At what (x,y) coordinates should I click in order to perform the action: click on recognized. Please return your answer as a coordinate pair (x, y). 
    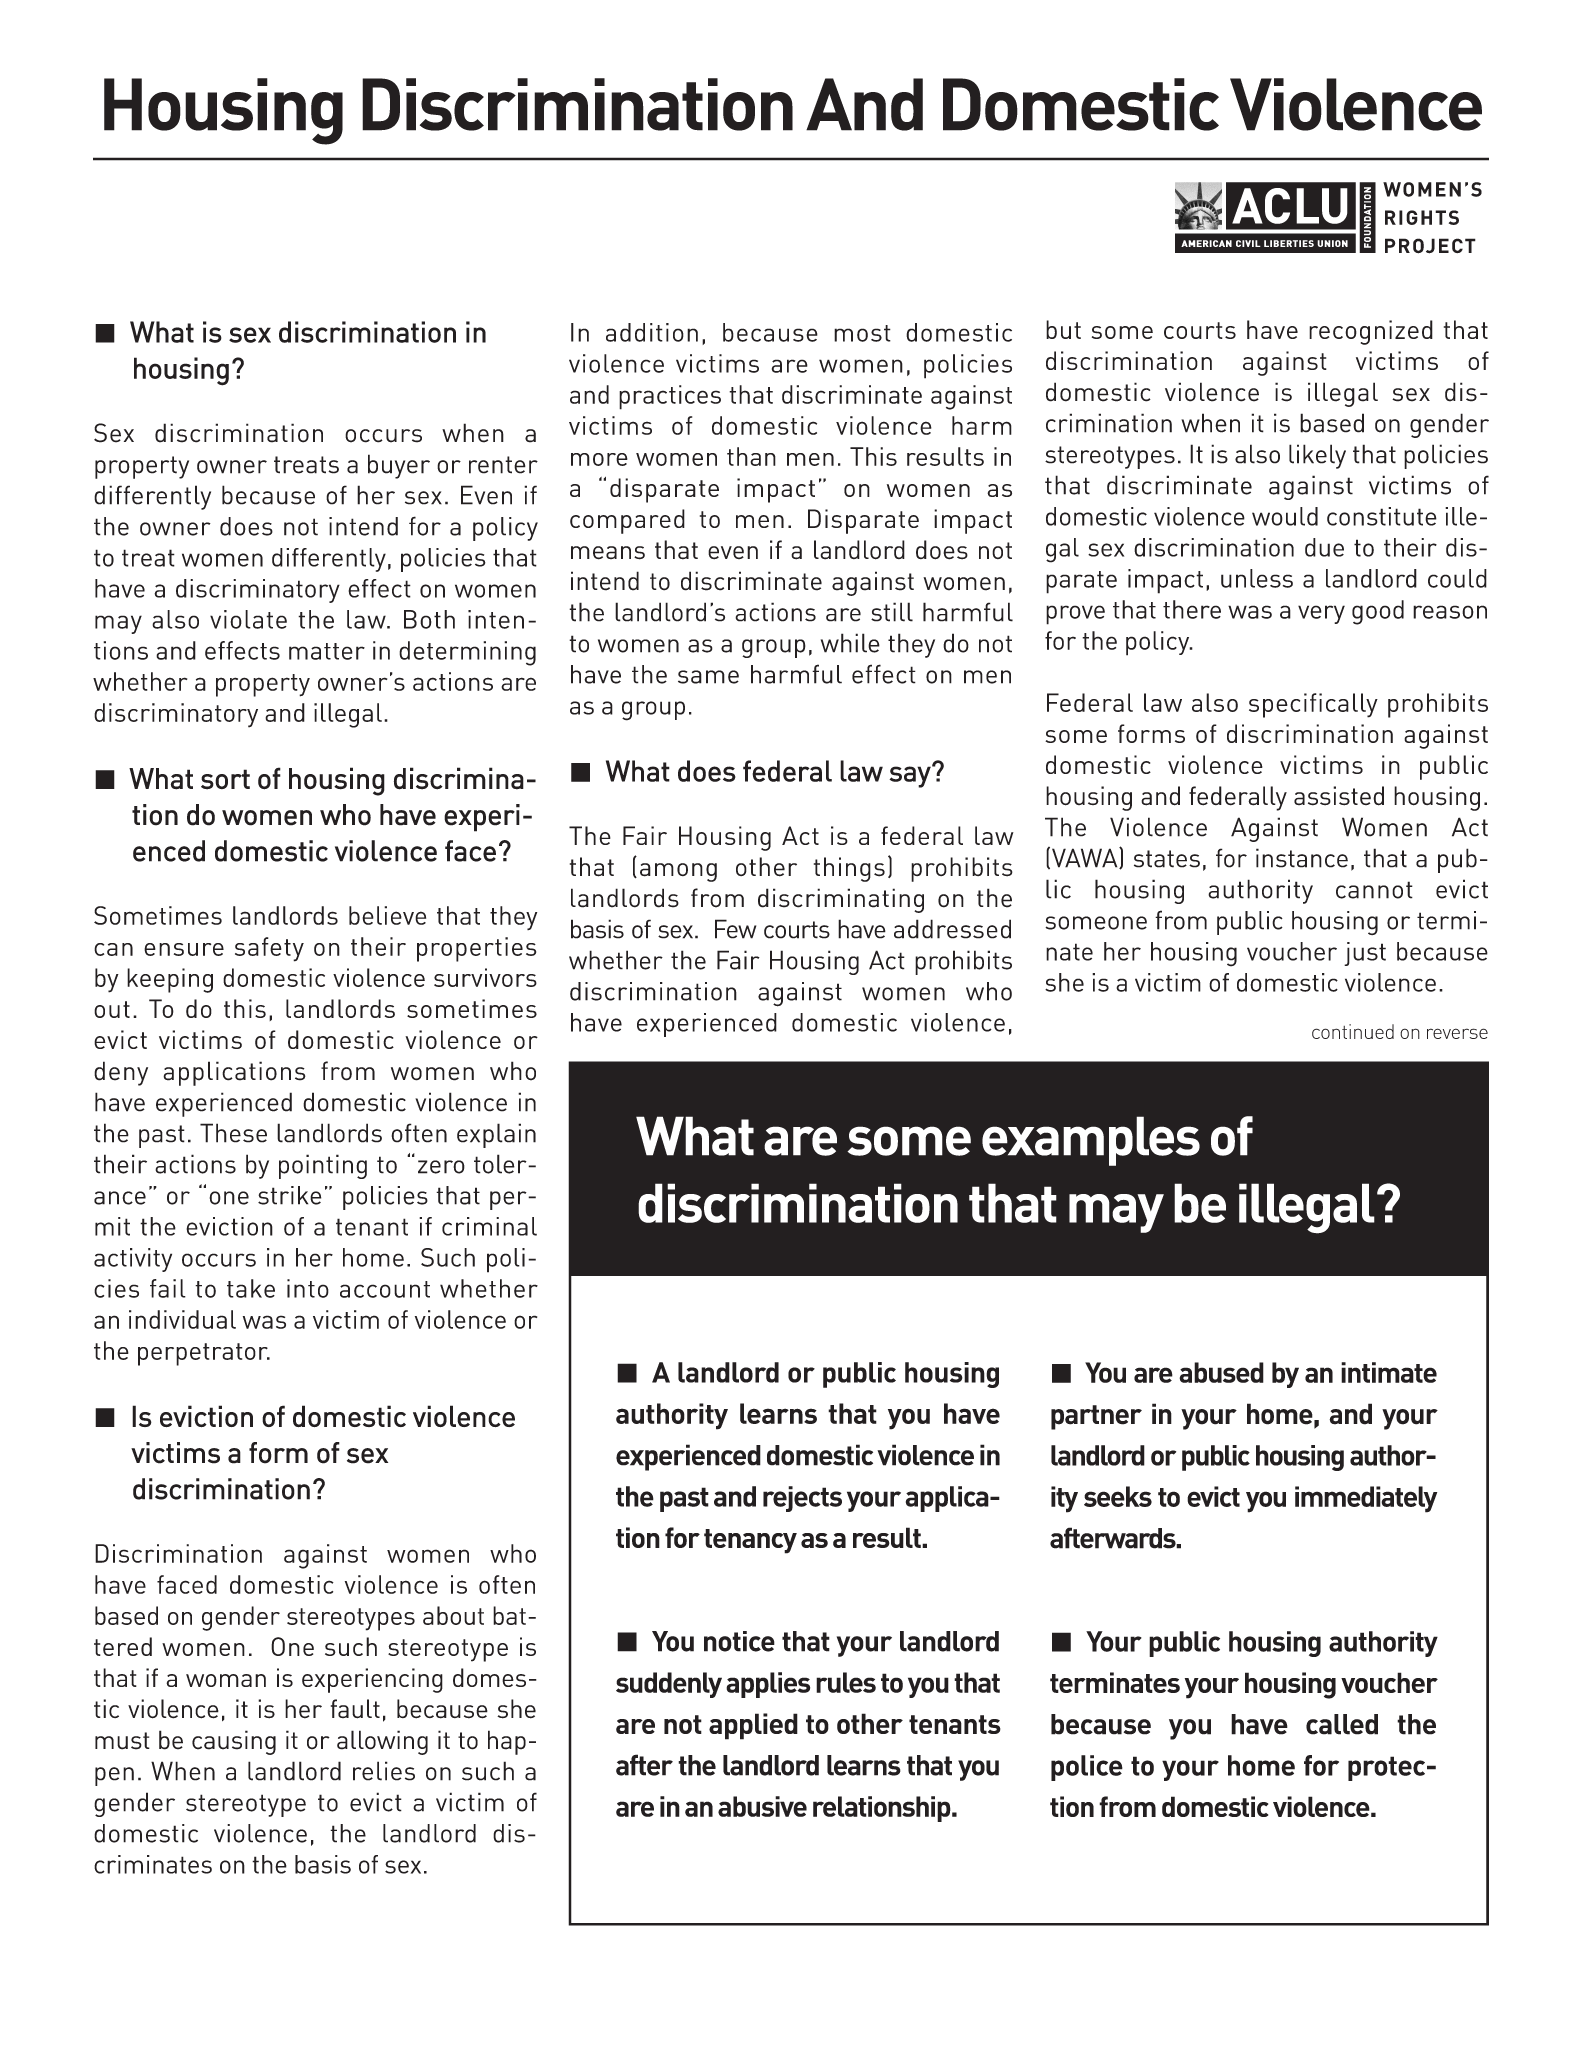
    Looking at the image, I should click on (1371, 332).
